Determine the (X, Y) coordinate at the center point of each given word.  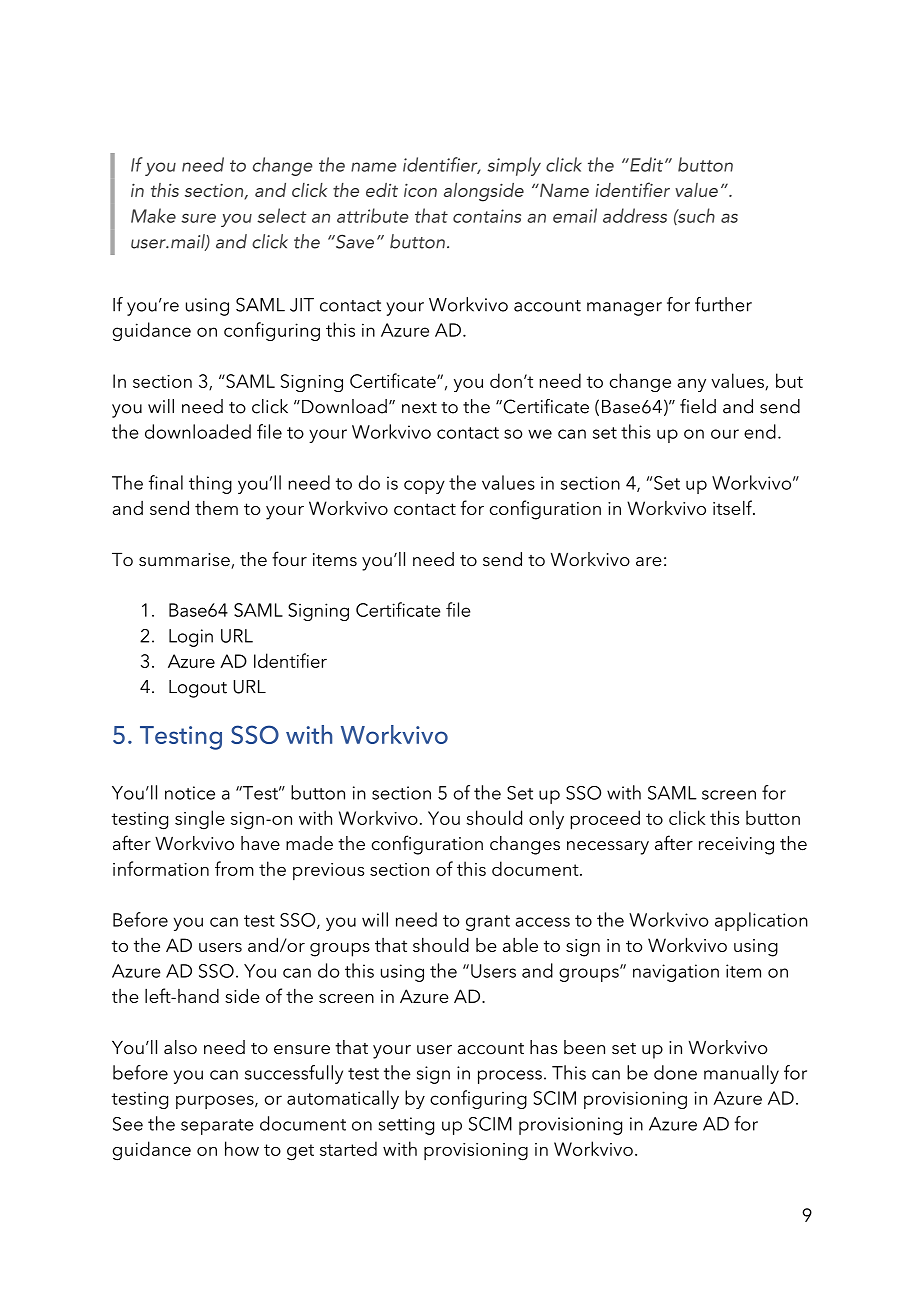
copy (424, 487)
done (675, 1072)
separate (217, 1127)
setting (406, 1126)
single (200, 820)
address (635, 215)
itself (734, 507)
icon (420, 190)
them (216, 507)
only (546, 819)
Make (153, 215)
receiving (736, 846)
